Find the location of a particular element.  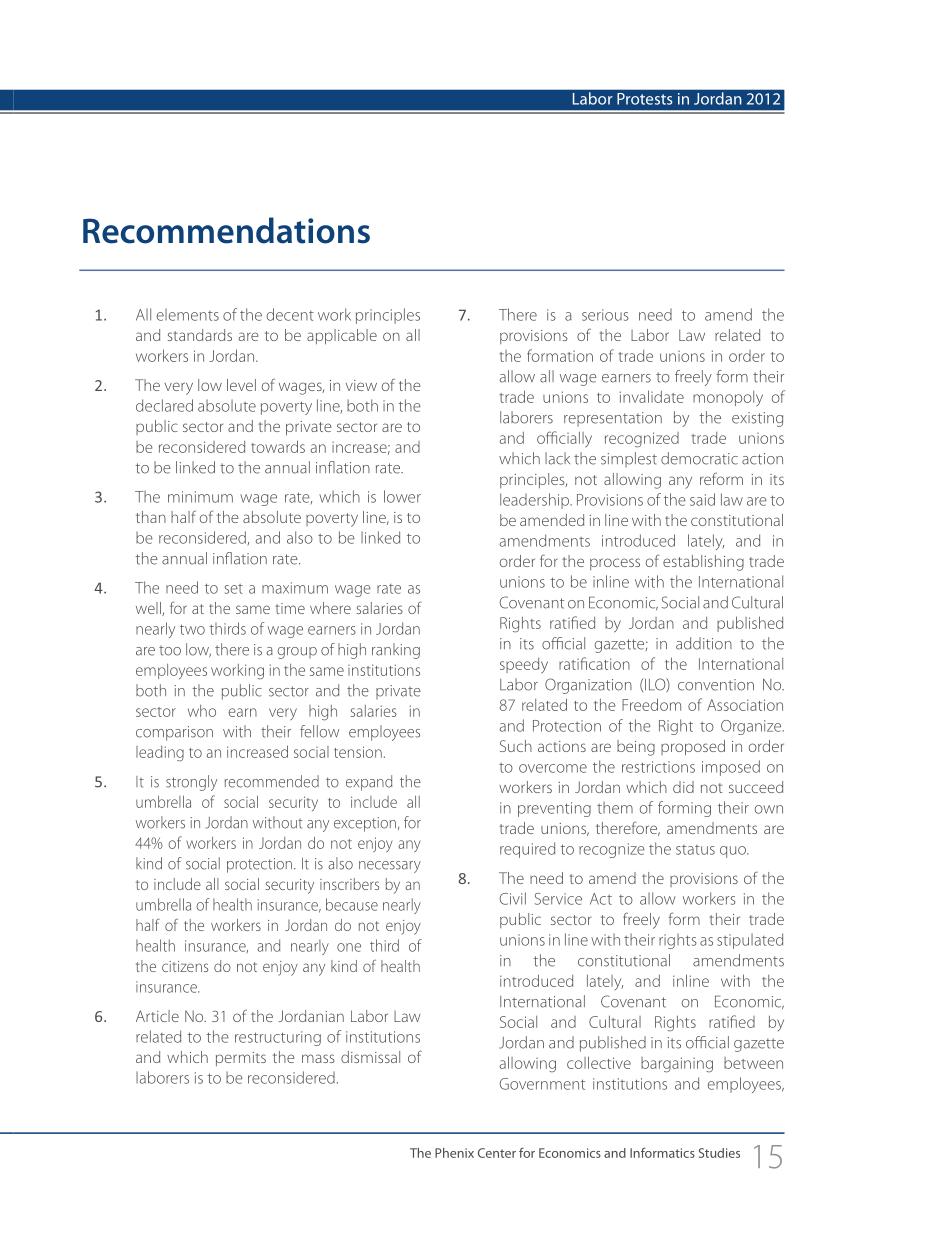

necessary is located at coordinates (390, 867).
